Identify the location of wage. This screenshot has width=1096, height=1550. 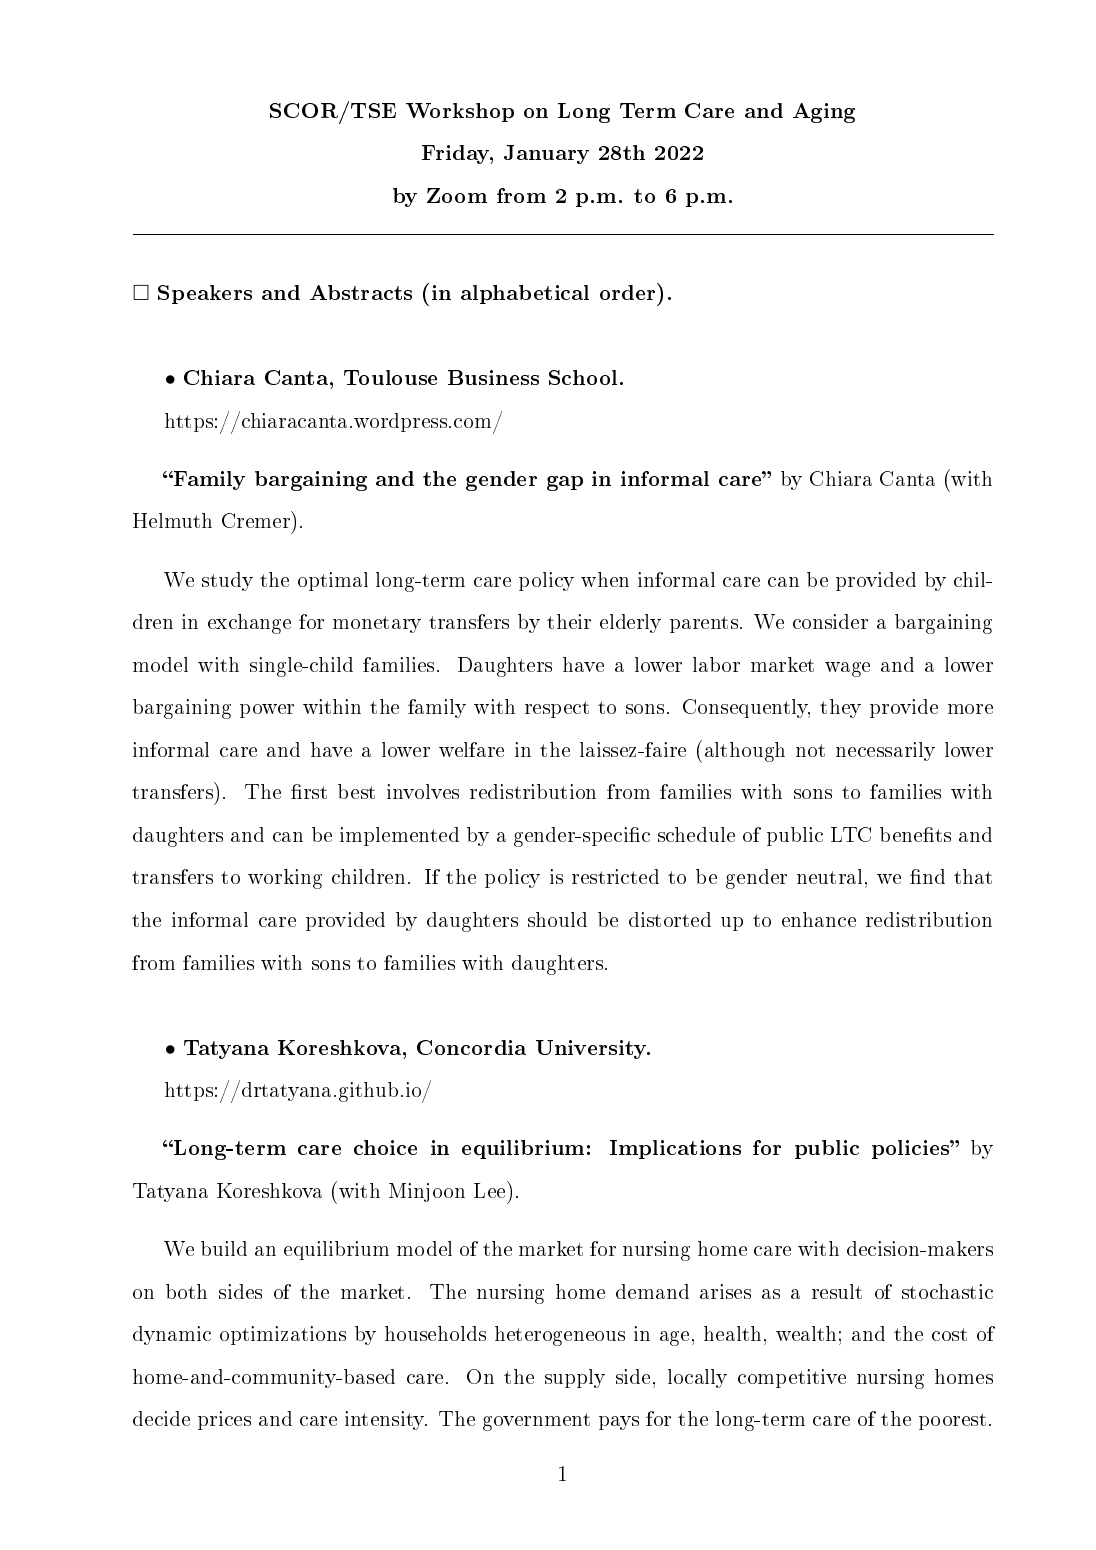
(847, 669).
